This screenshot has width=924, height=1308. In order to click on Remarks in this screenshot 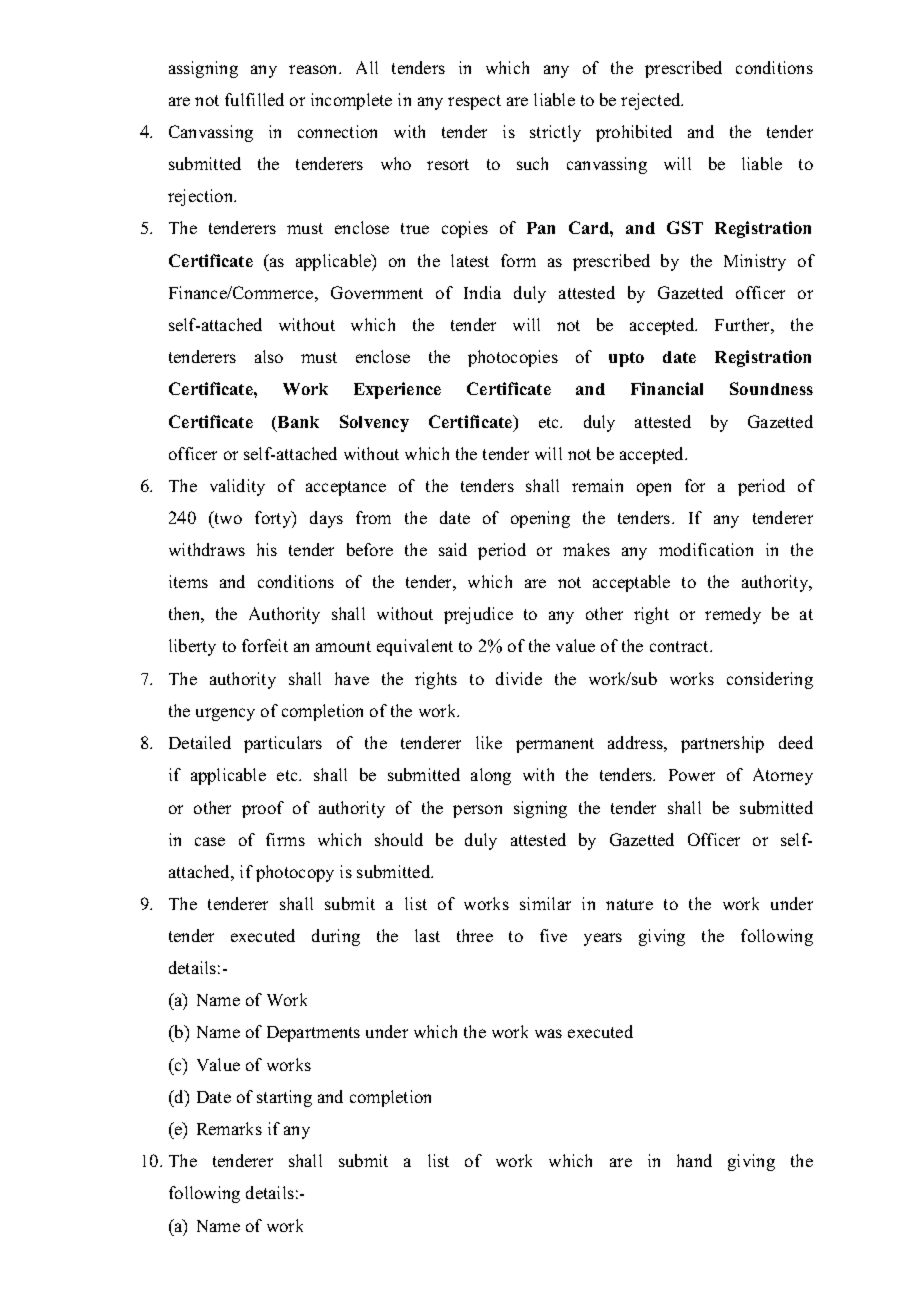, I will do `click(229, 1128)`.
